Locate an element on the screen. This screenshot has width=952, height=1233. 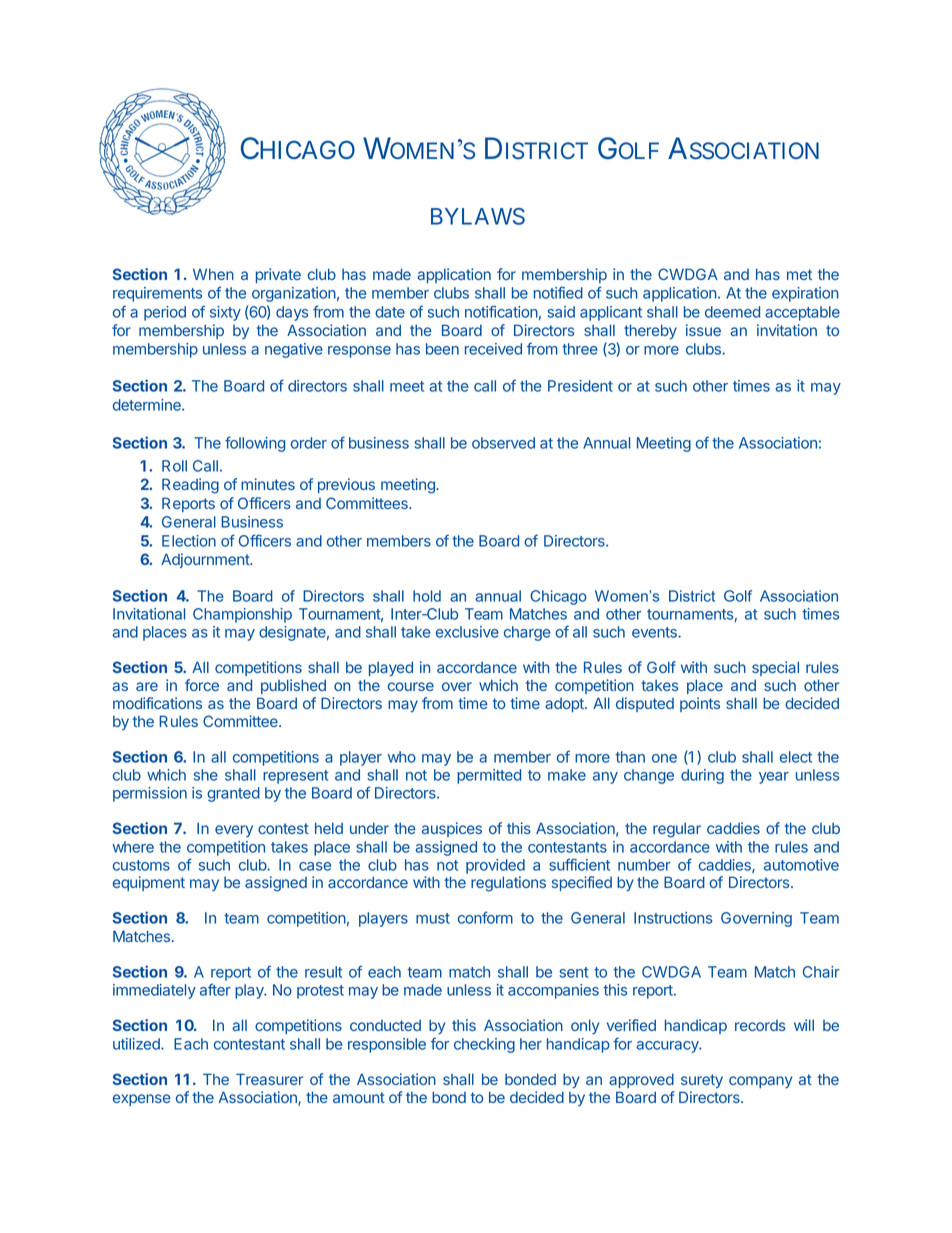
Treasurer is located at coordinates (269, 1079).
